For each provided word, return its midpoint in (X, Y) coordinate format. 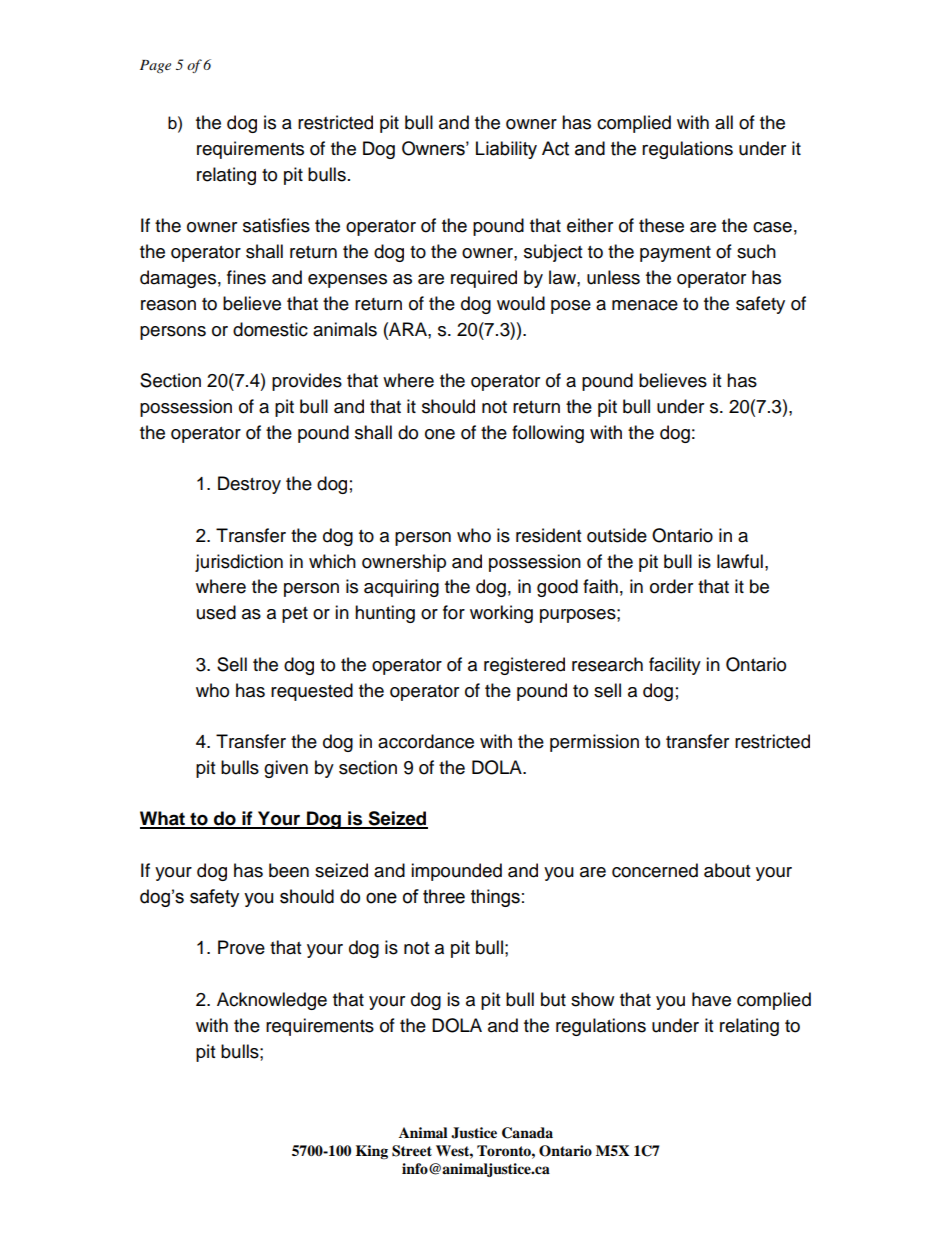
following (548, 434)
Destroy (249, 485)
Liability (506, 150)
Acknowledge (272, 1001)
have (711, 999)
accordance (426, 741)
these (661, 225)
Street (412, 1151)
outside (617, 535)
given (286, 769)
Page (155, 66)
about (727, 870)
